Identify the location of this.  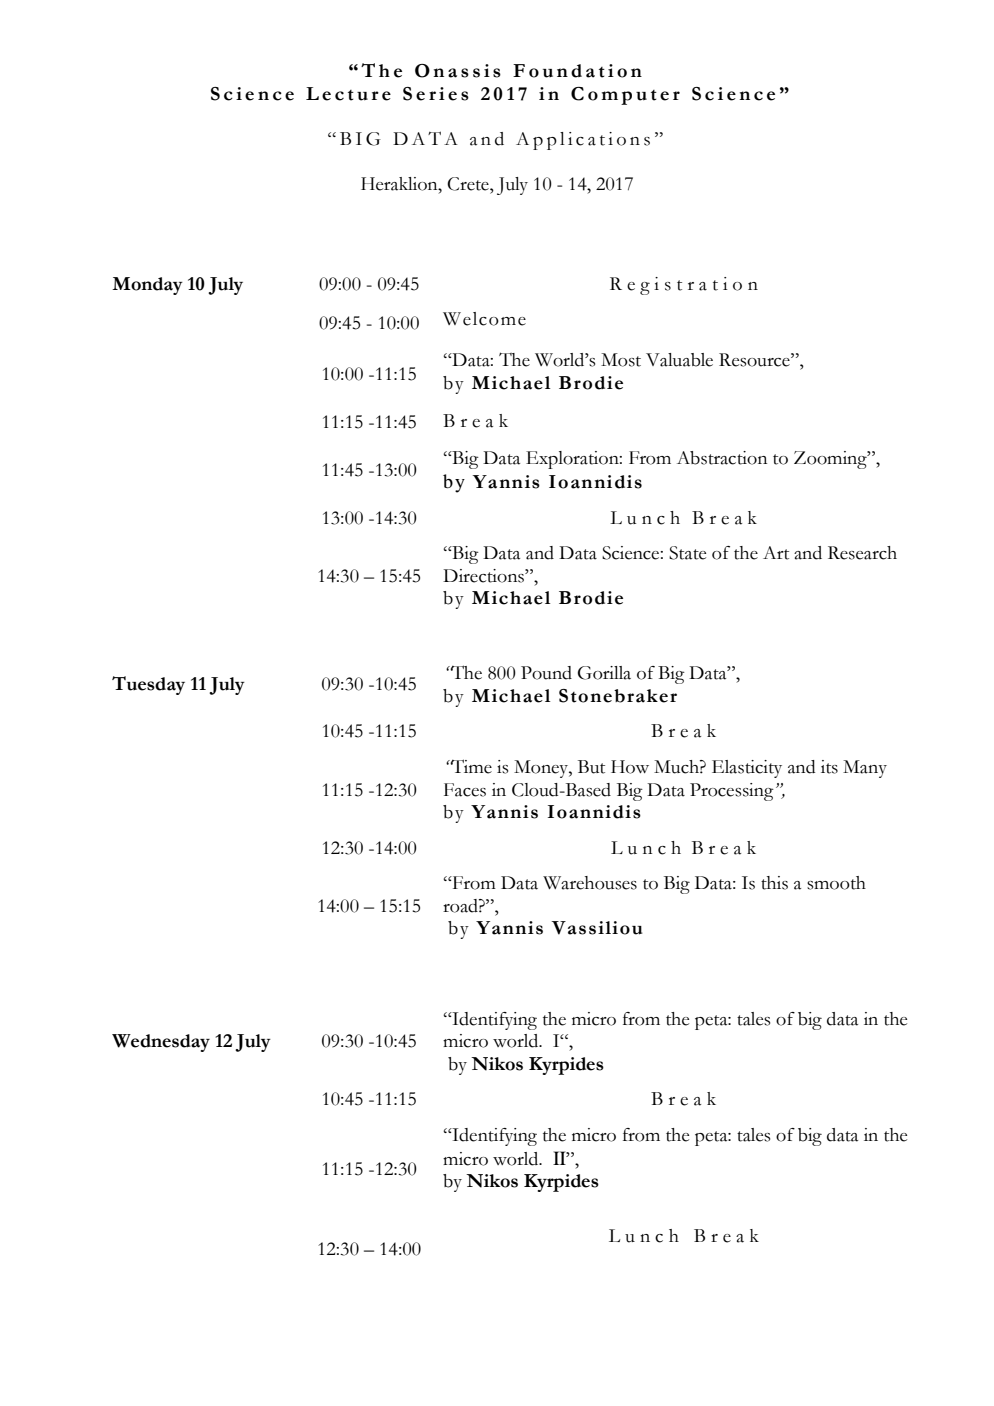
(774, 883).
